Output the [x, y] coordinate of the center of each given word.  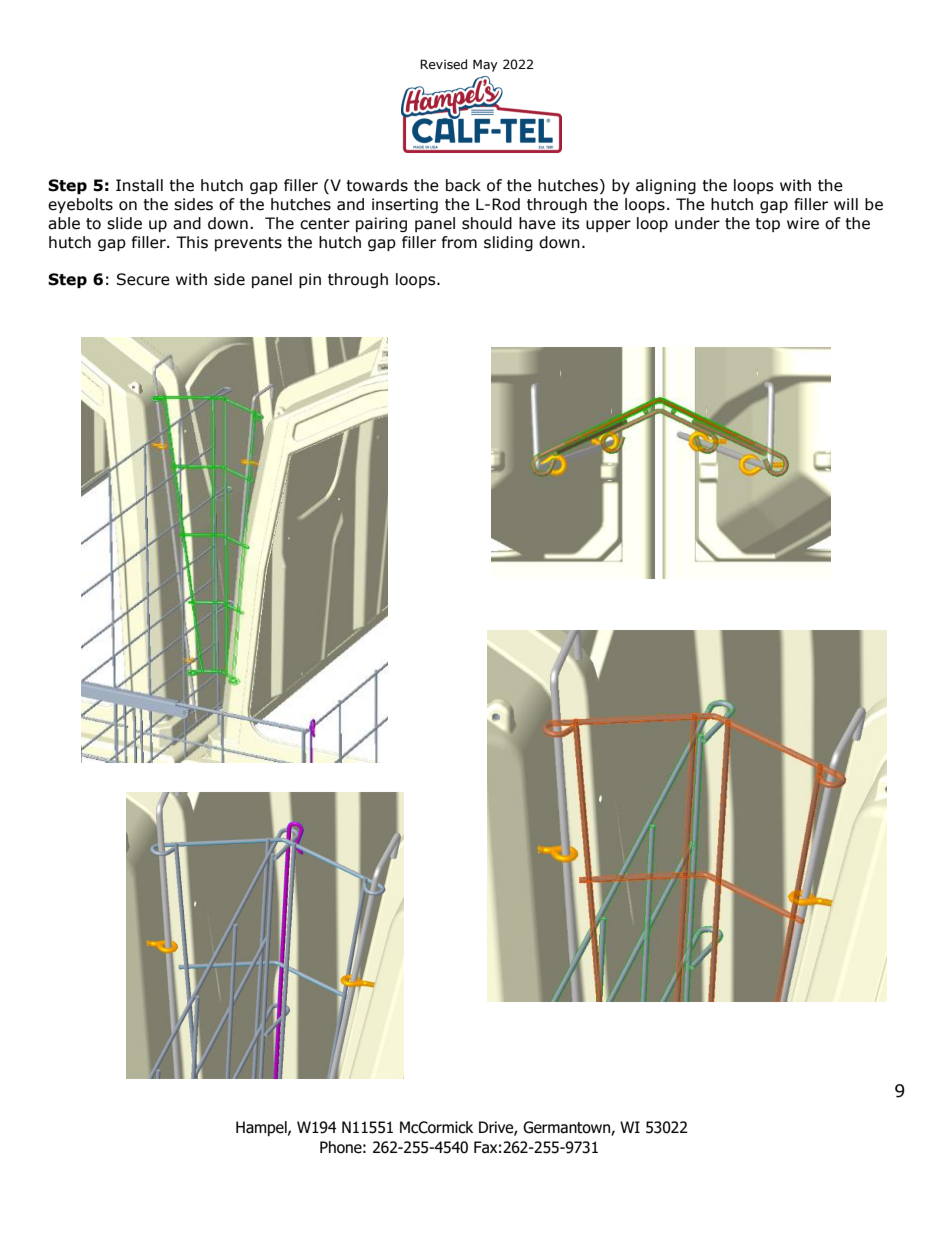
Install [139, 185]
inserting [405, 205]
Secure [143, 279]
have [537, 223]
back [463, 185]
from [459, 242]
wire [803, 223]
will [846, 204]
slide [124, 223]
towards [377, 185]
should [487, 223]
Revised [443, 64]
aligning [666, 186]
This [192, 242]
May [485, 65]
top [767, 225]
